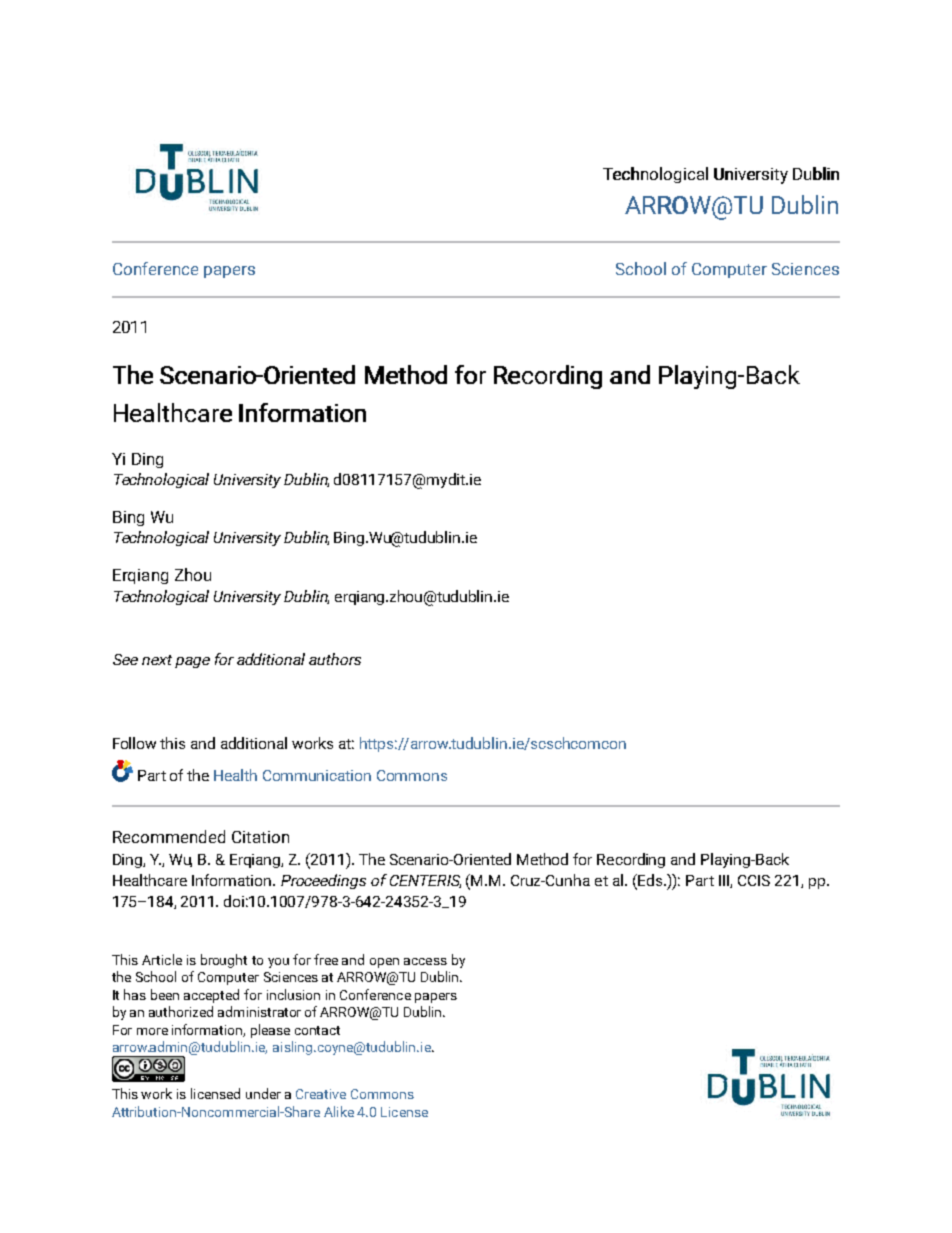  I want to click on access, so click(425, 961).
